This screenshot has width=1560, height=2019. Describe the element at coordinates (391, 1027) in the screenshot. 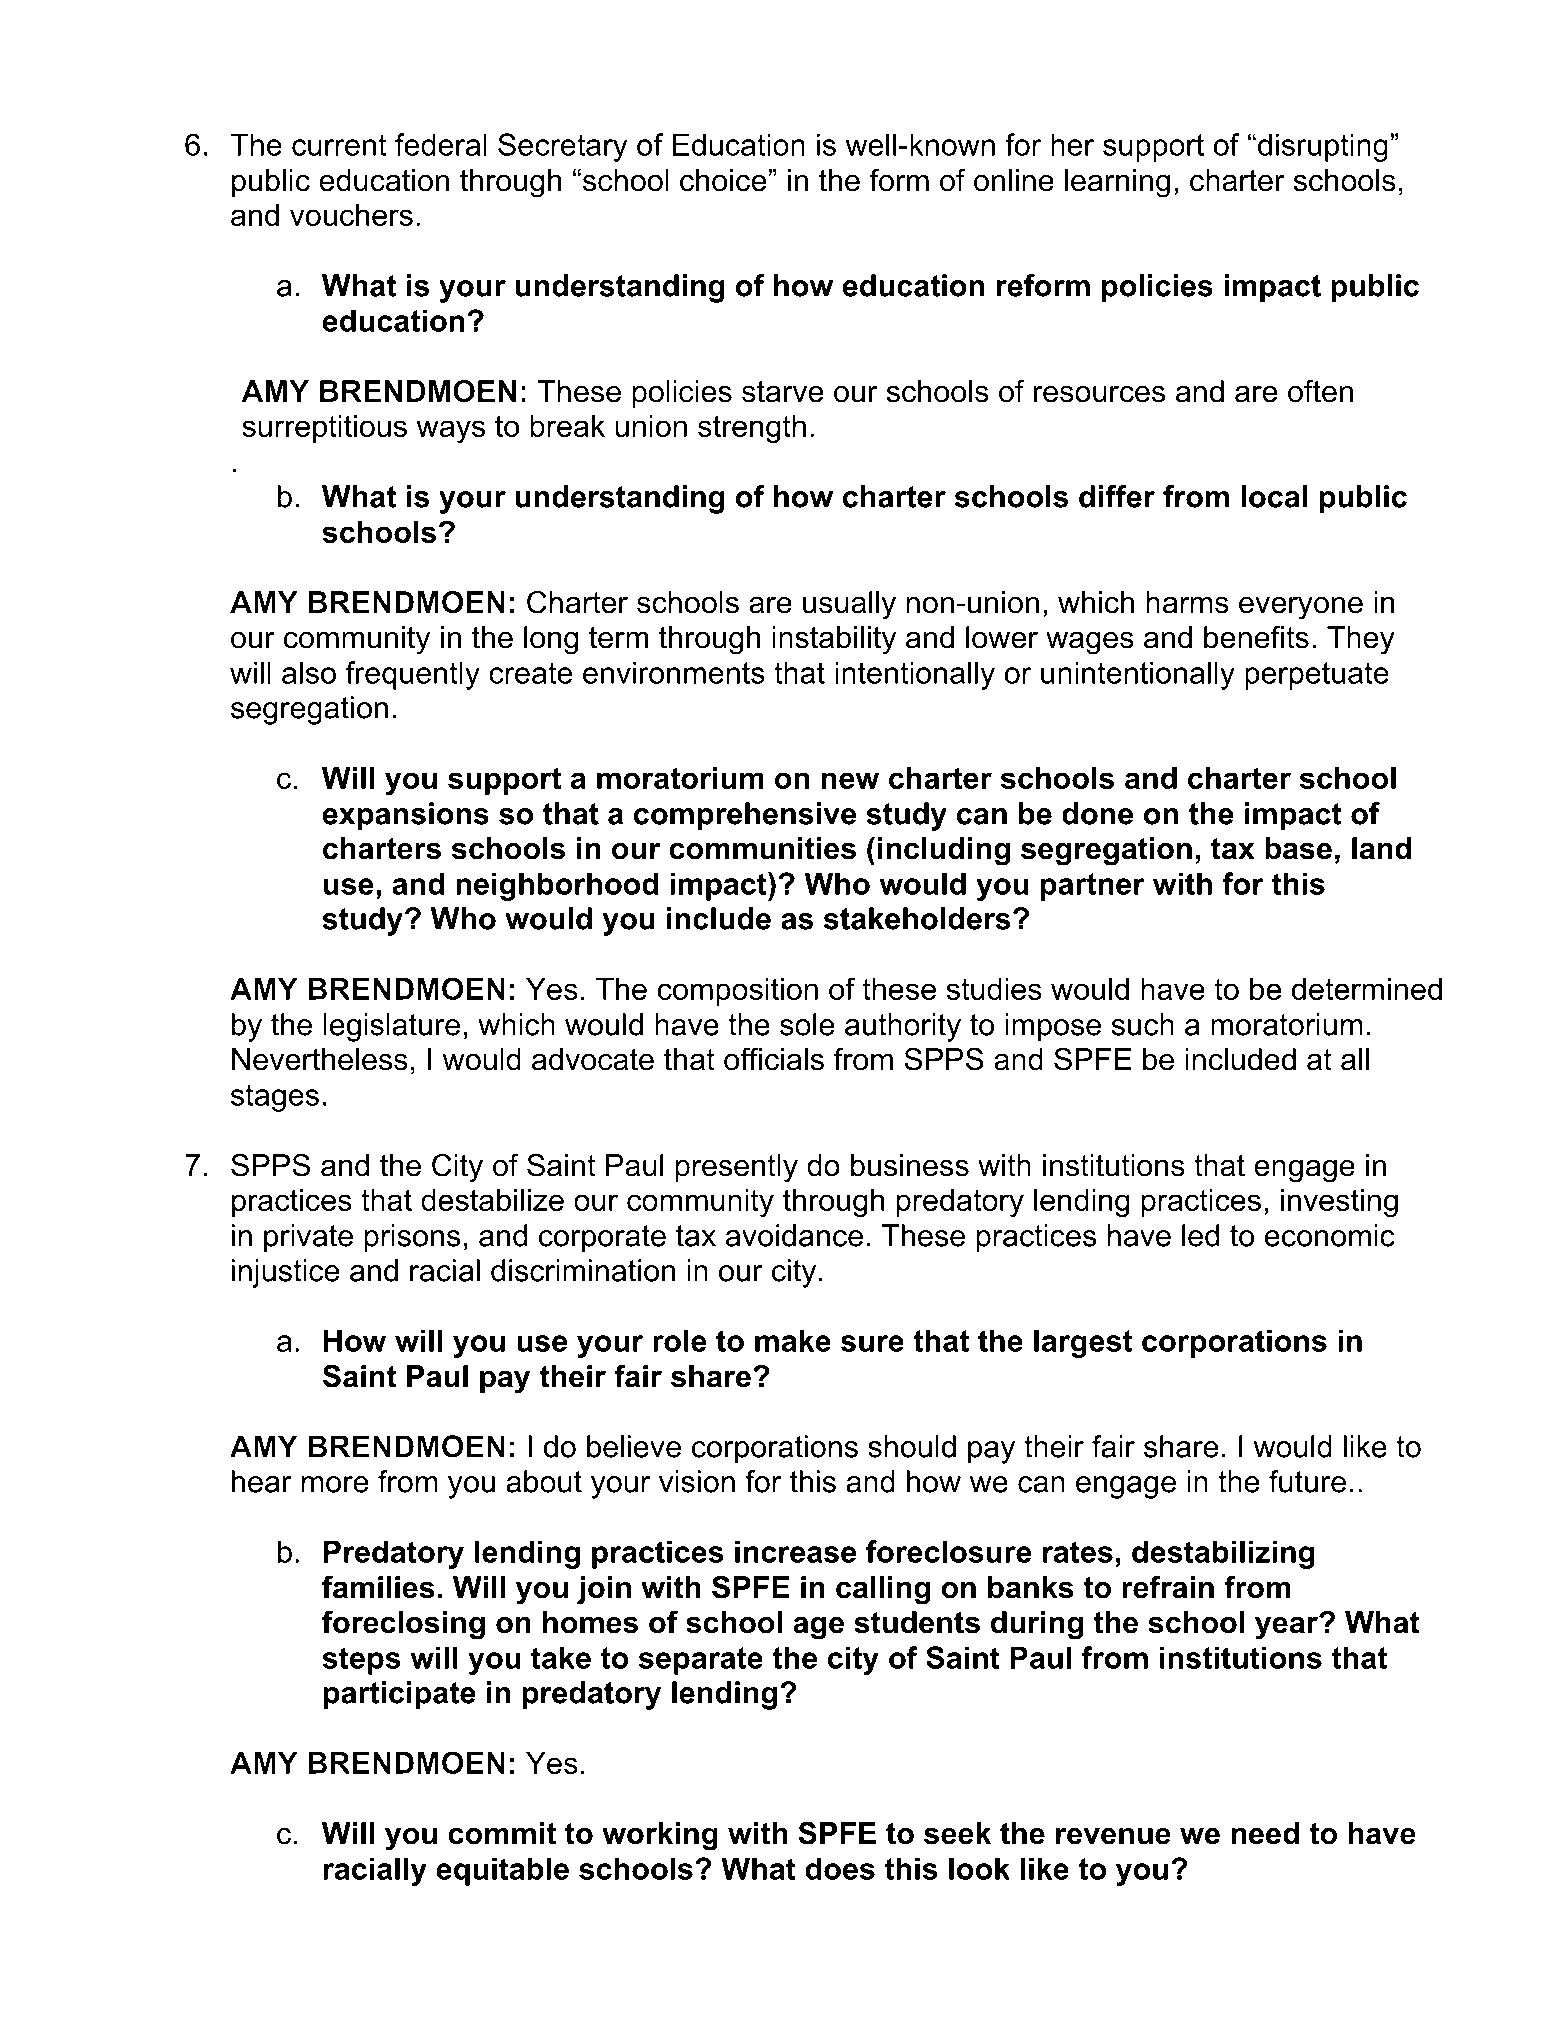

I see `legislature` at that location.
